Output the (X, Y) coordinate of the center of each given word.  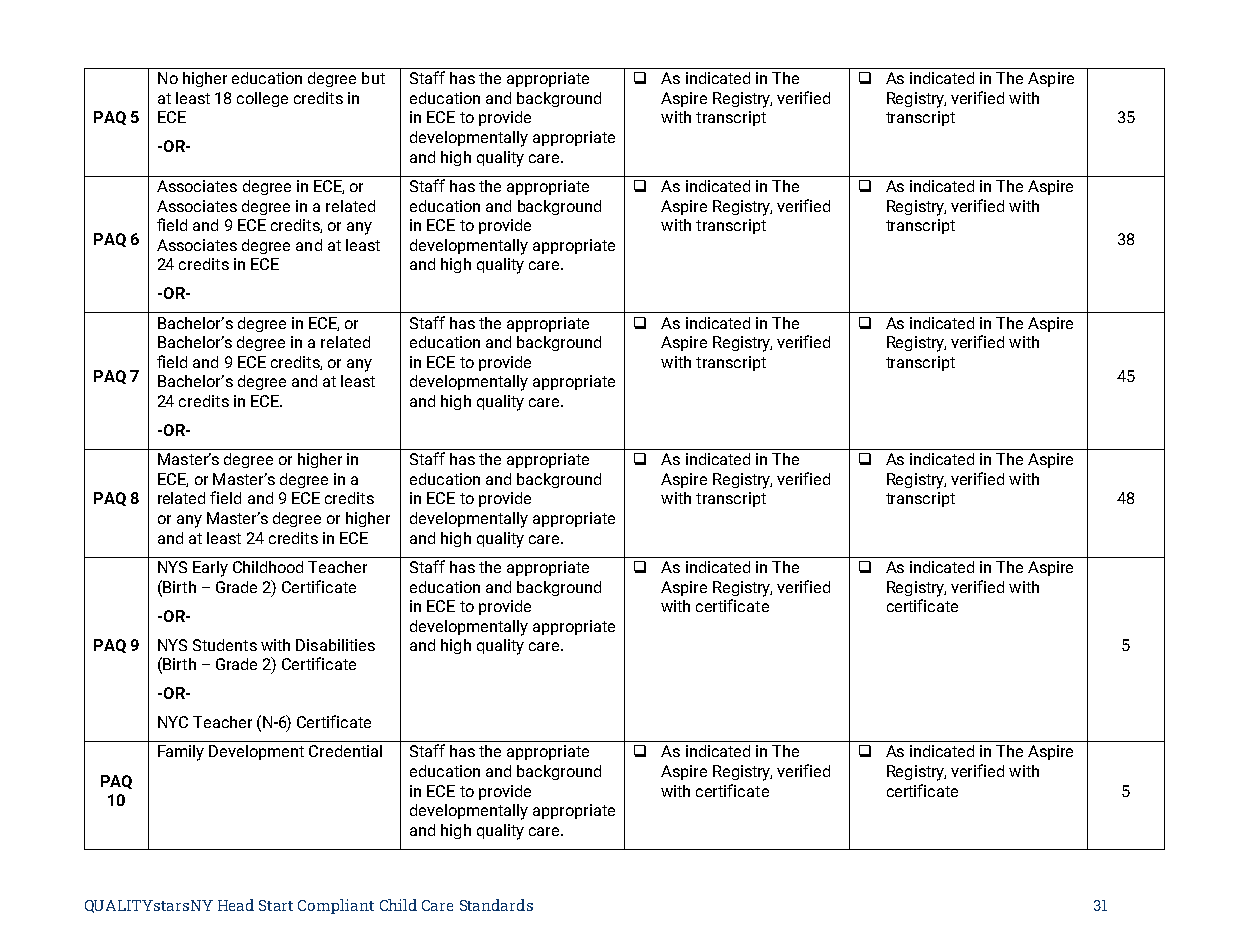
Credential (345, 751)
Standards (496, 905)
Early (210, 569)
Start (276, 905)
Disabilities (335, 645)
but (373, 78)
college (262, 99)
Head (236, 905)
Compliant (336, 906)
